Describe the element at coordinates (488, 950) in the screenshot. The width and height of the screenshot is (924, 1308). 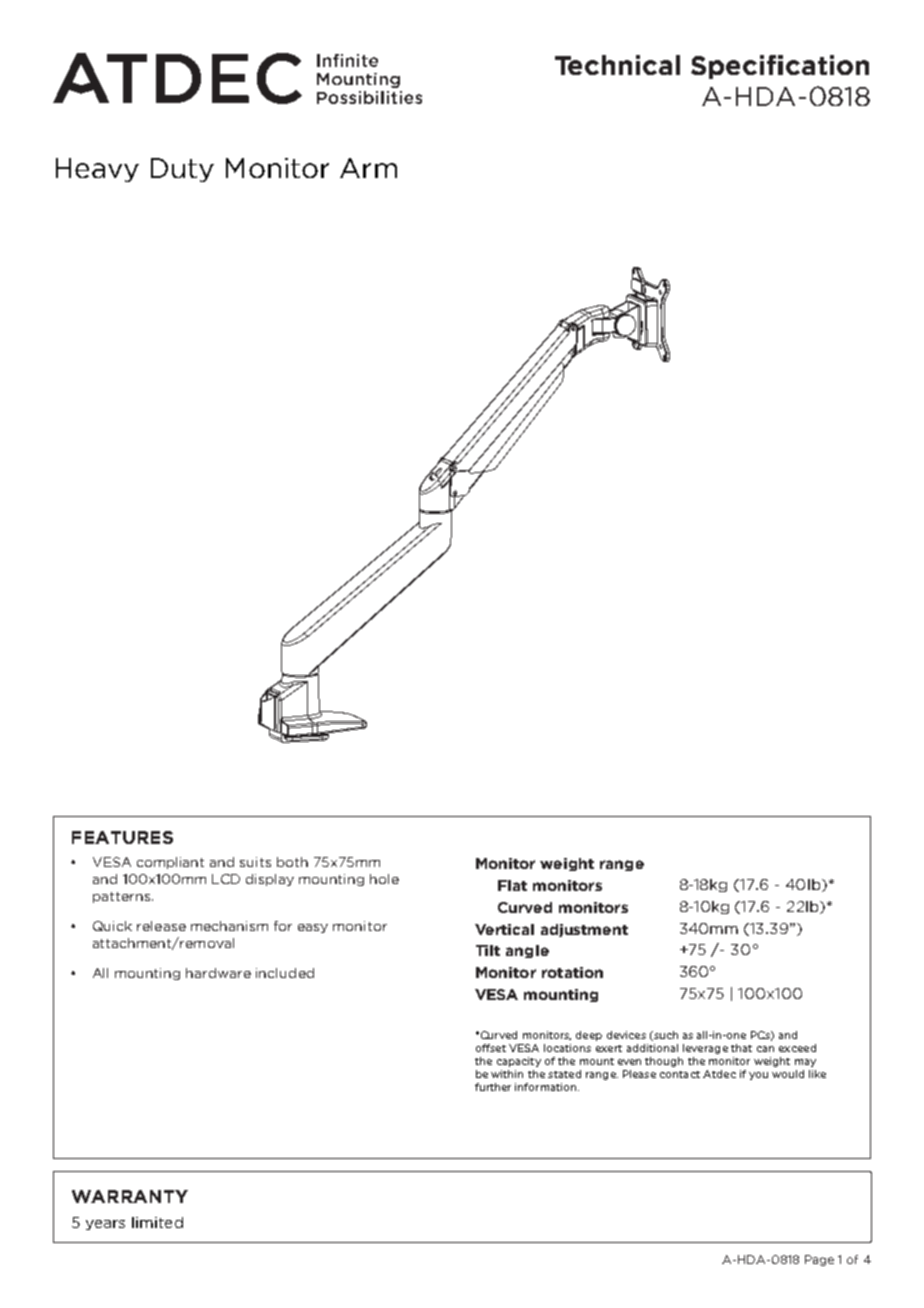
I see `Tilt` at that location.
